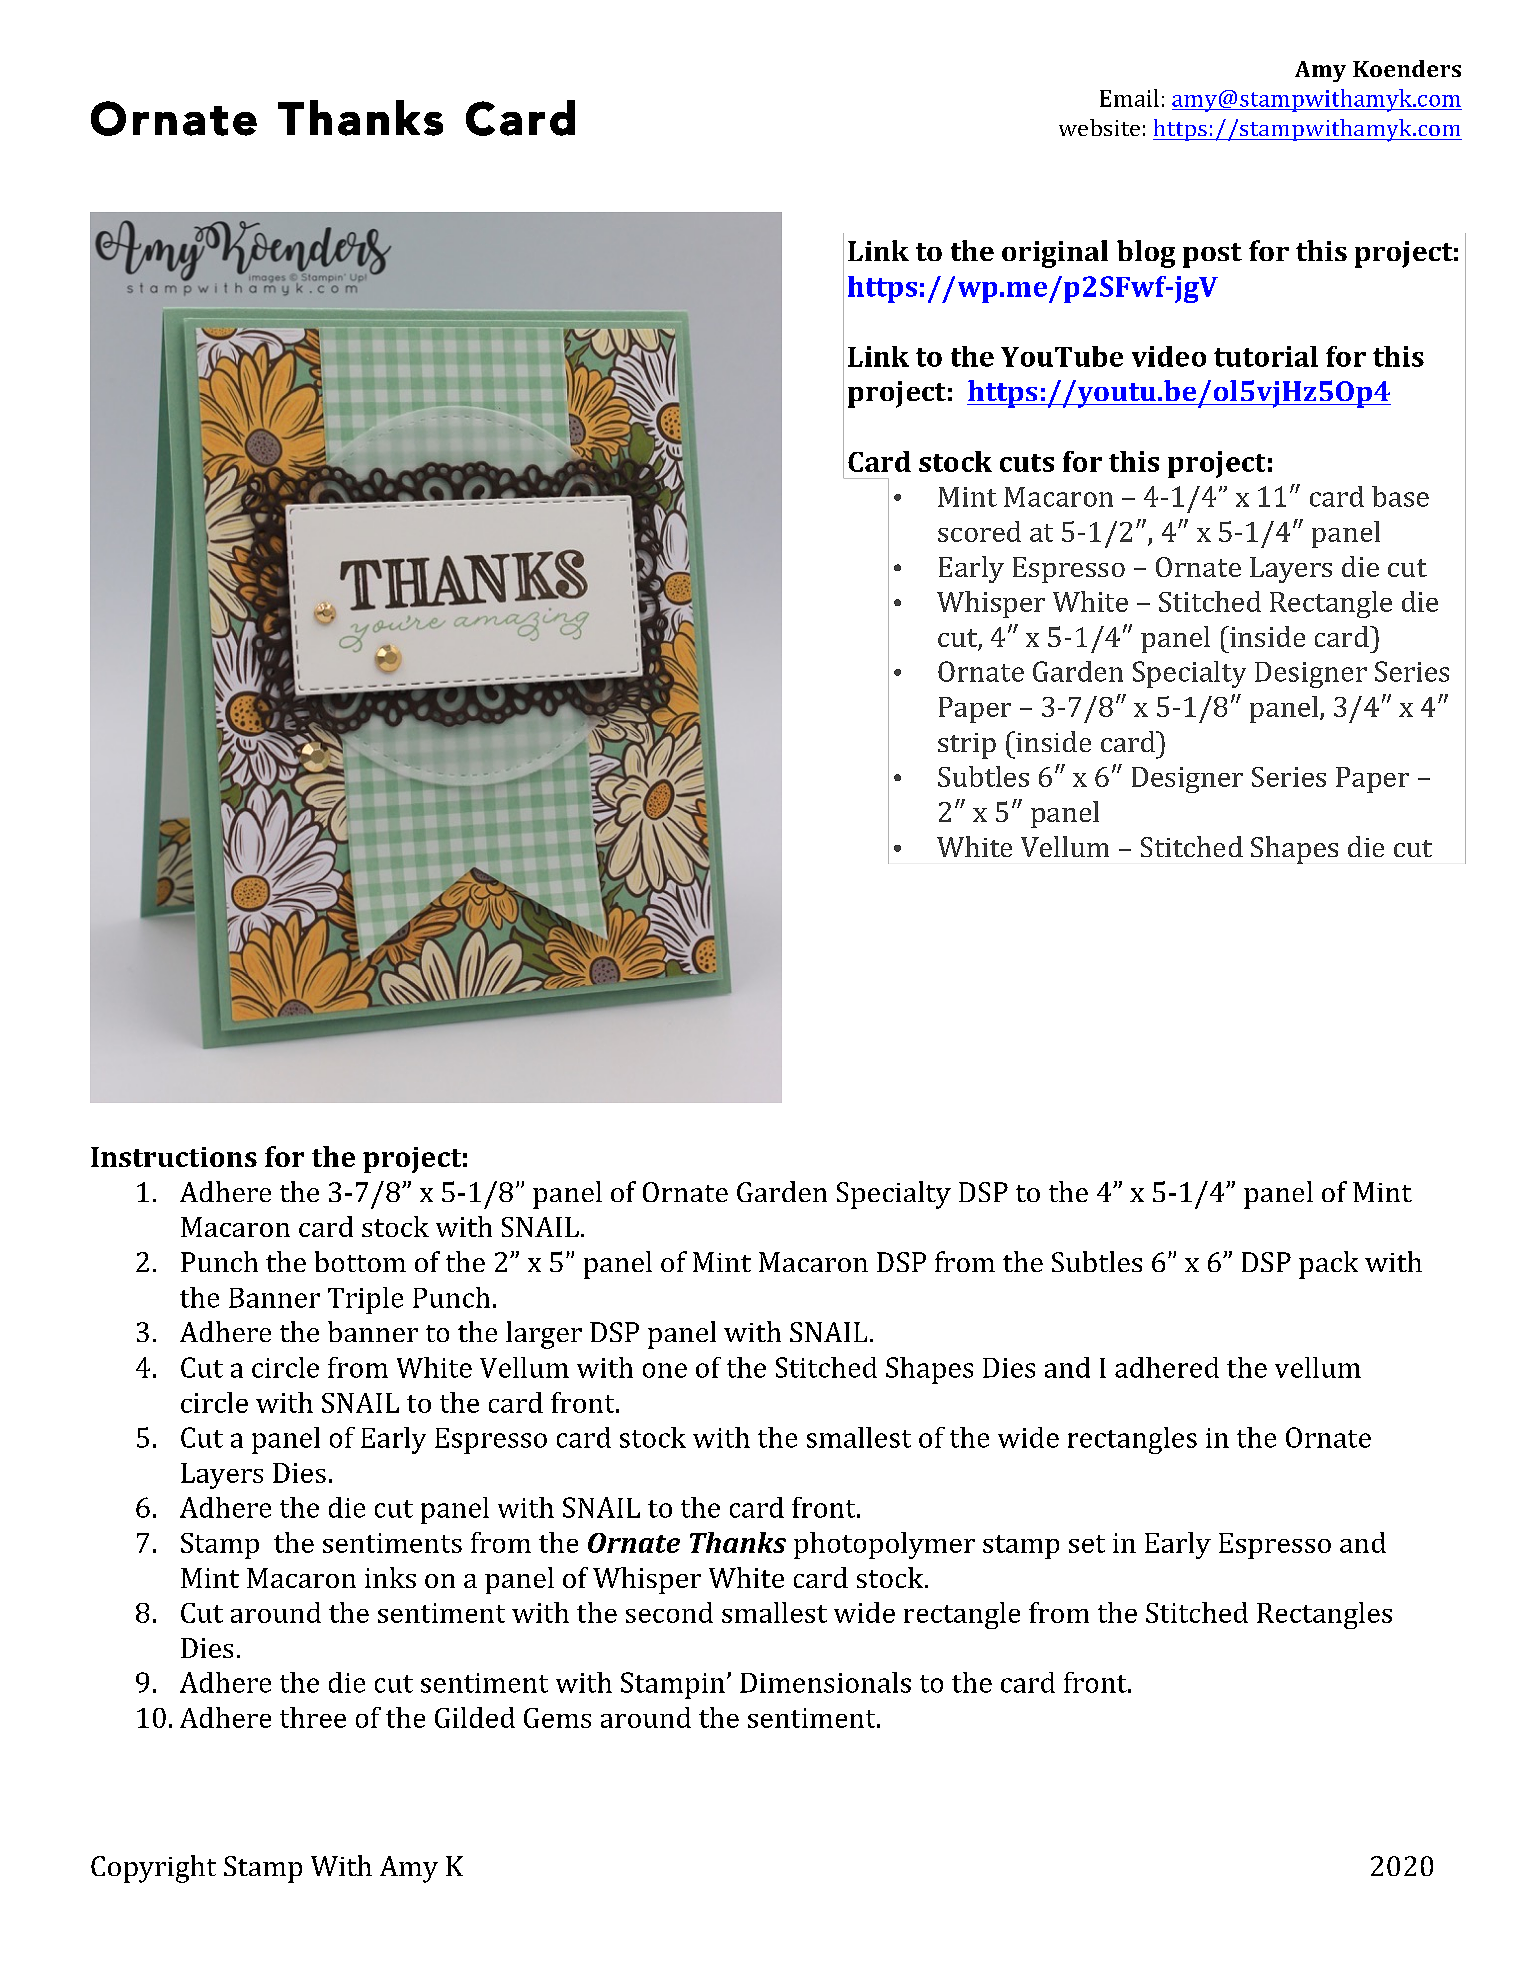 Image resolution: width=1525 pixels, height=1973 pixels. What do you see at coordinates (557, 1718) in the document?
I see `Gems` at bounding box center [557, 1718].
